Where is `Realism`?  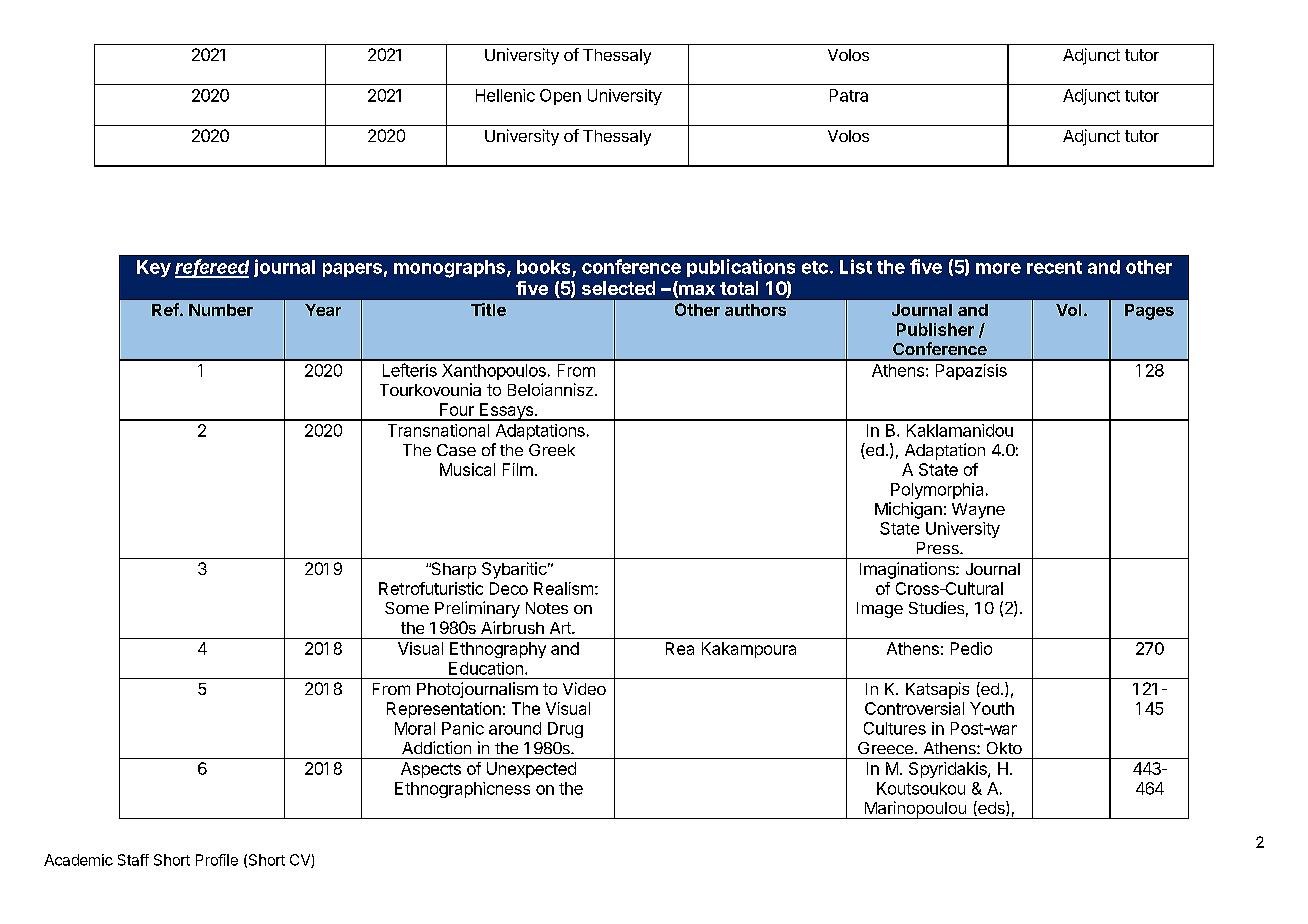 Realism is located at coordinates (563, 588).
